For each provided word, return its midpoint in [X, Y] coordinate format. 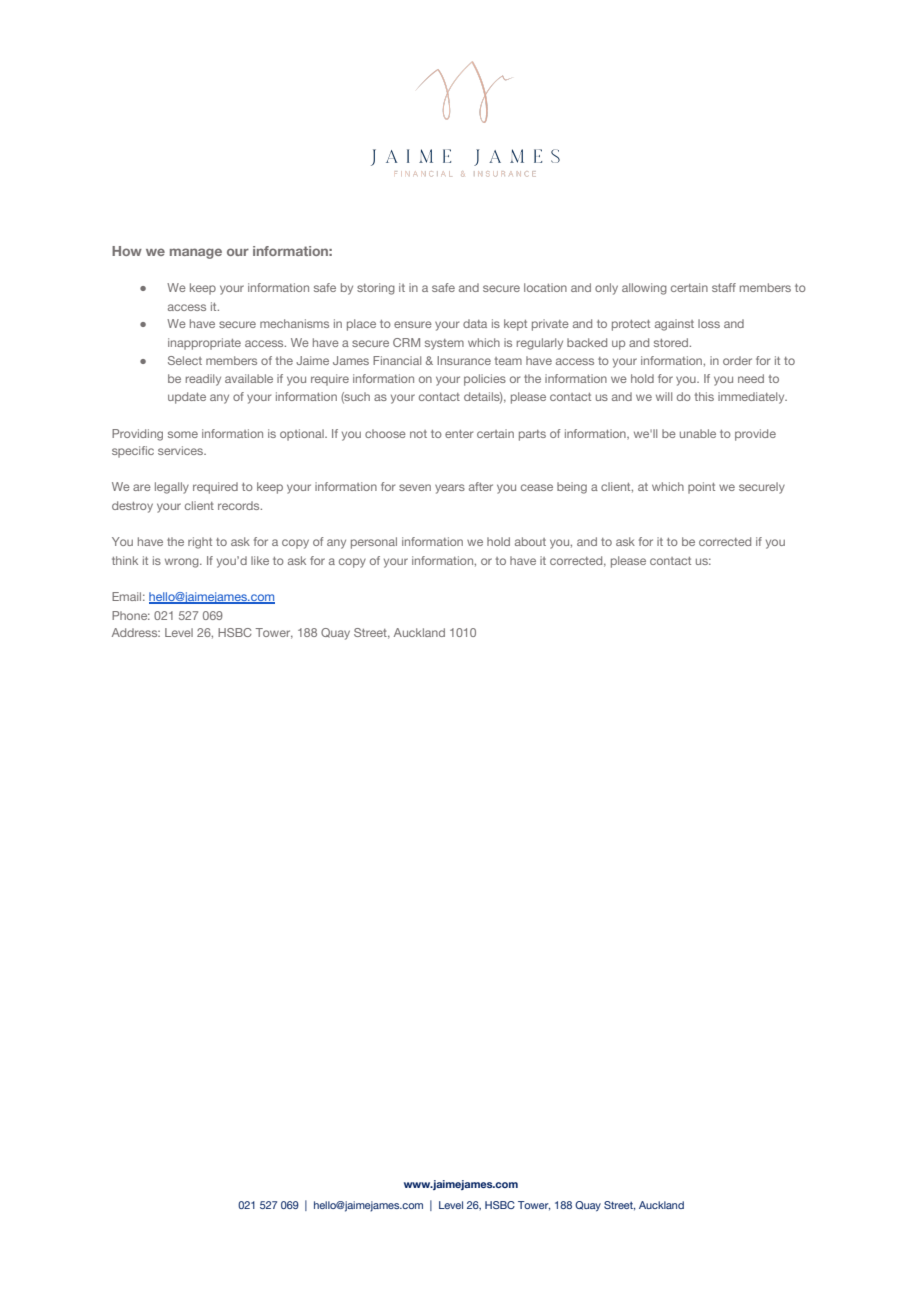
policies [485, 380]
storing [376, 289]
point [701, 488]
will [664, 396]
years [450, 489]
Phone [131, 615]
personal [374, 543]
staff [724, 287]
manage [196, 253]
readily [203, 380]
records [240, 505]
